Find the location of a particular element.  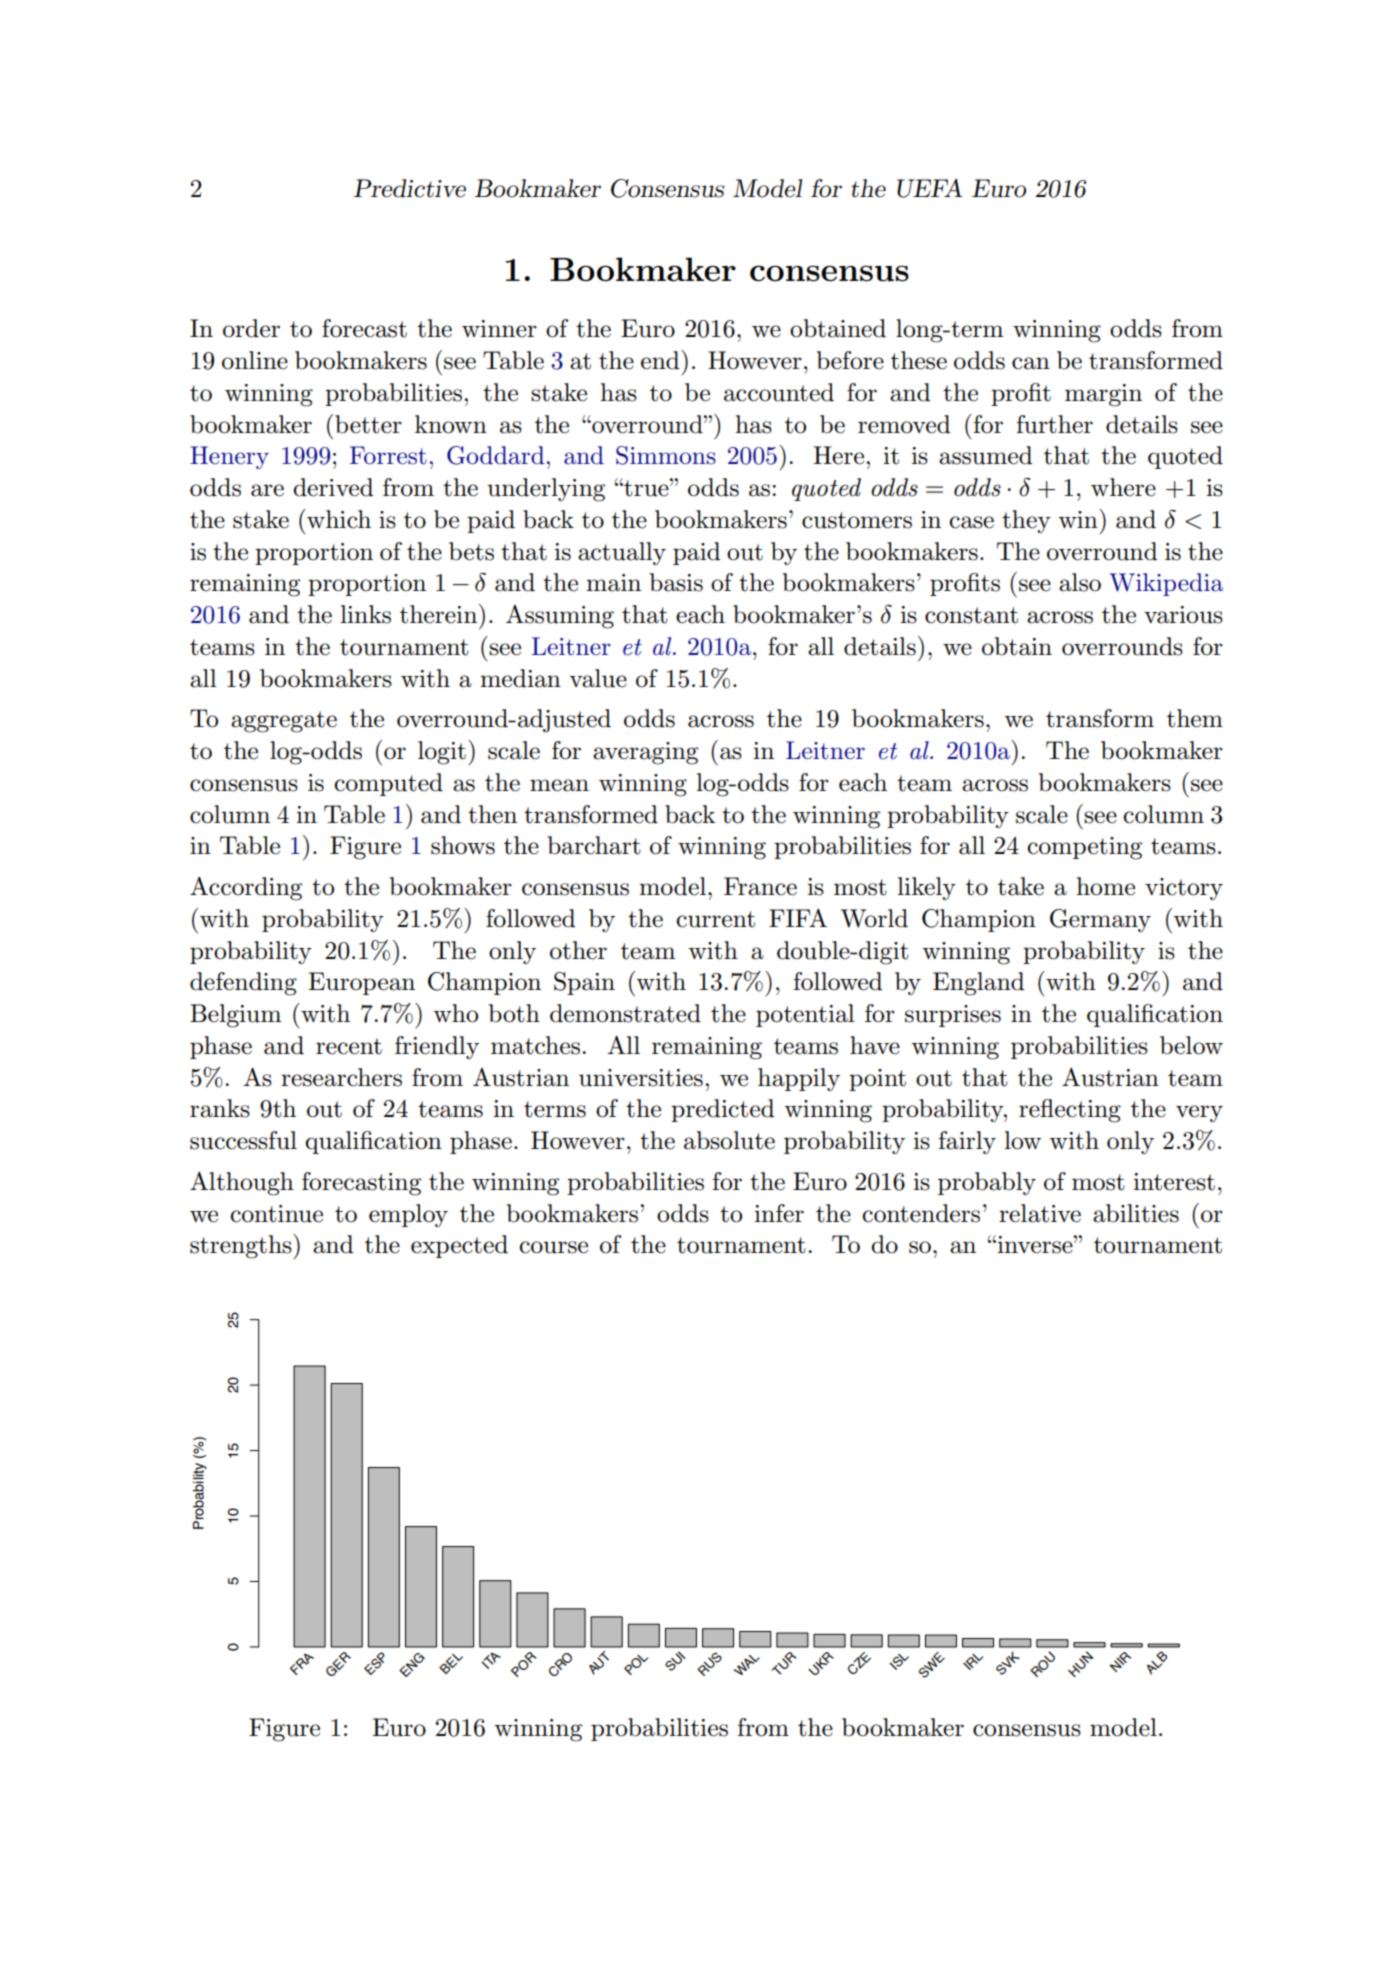

them is located at coordinates (1195, 718).
